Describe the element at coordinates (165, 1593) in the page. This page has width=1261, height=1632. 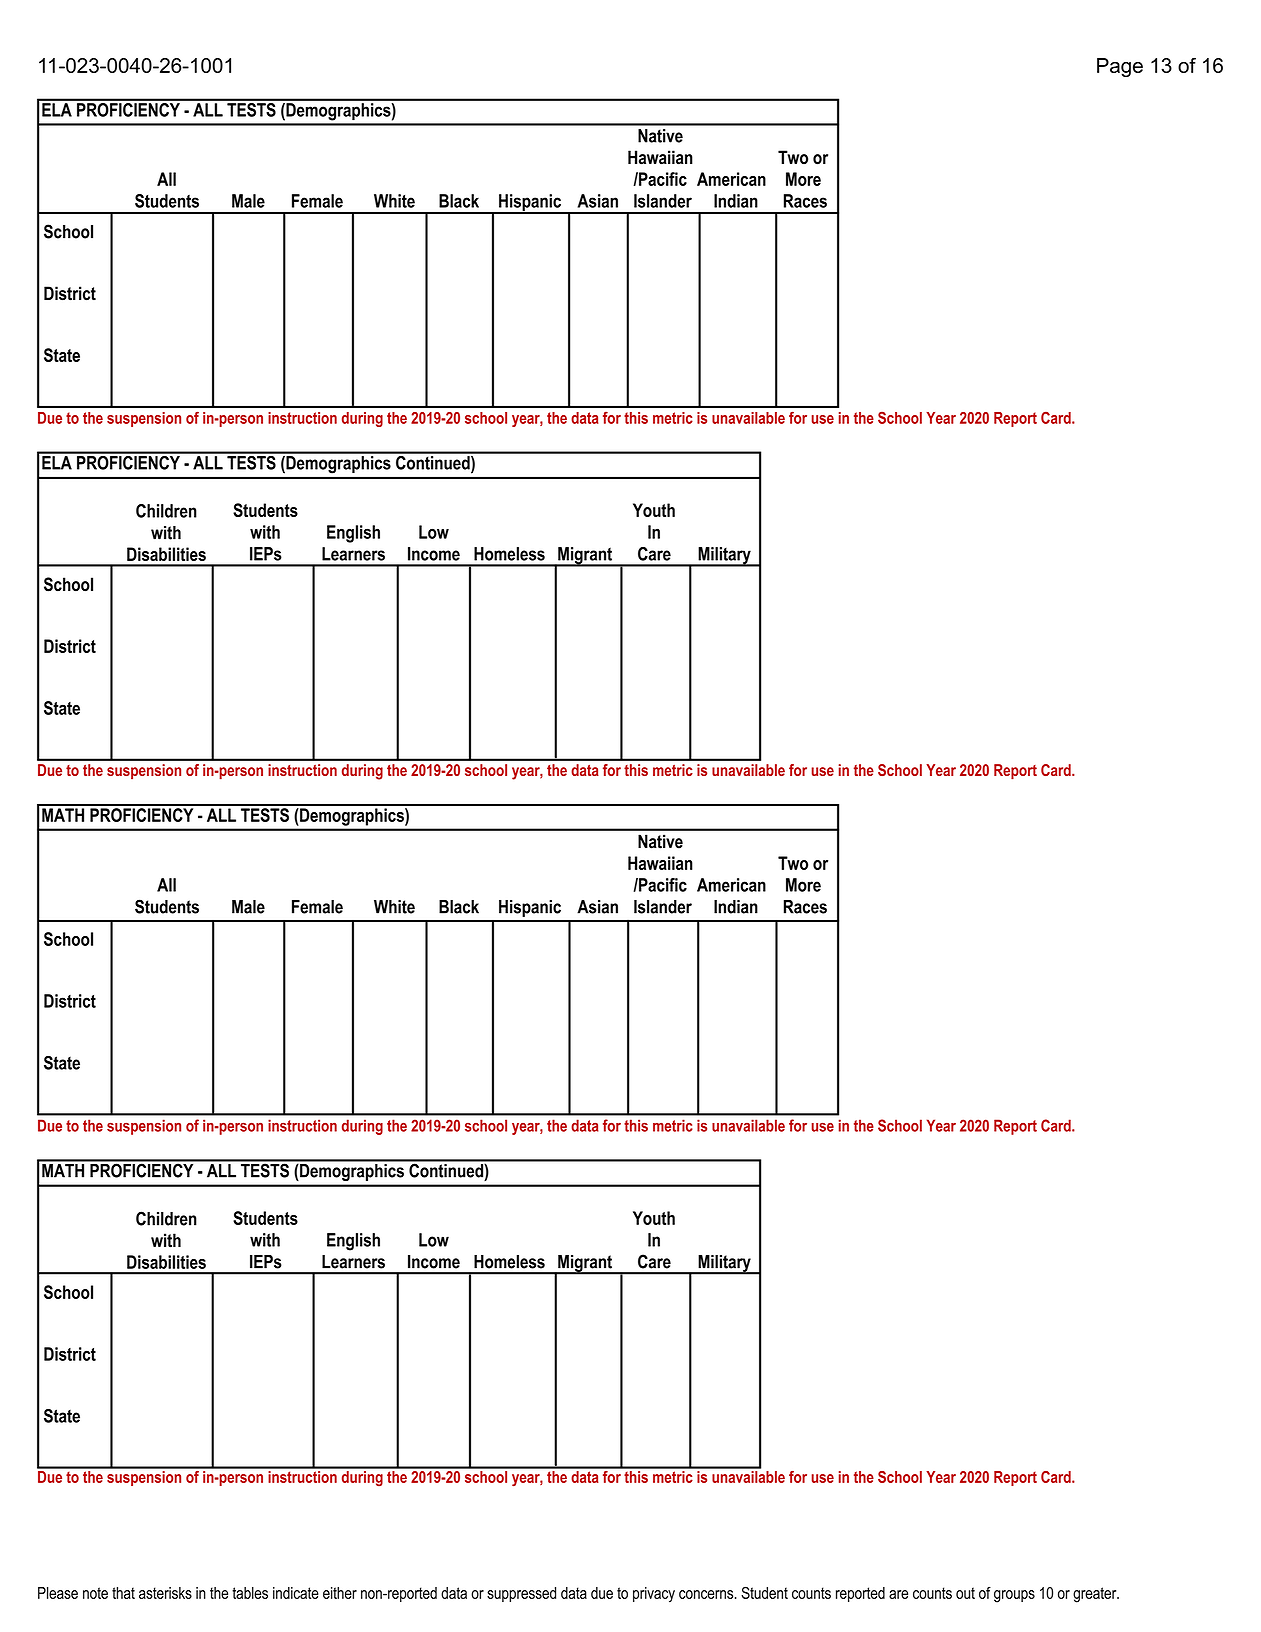
I see `asterisks` at that location.
